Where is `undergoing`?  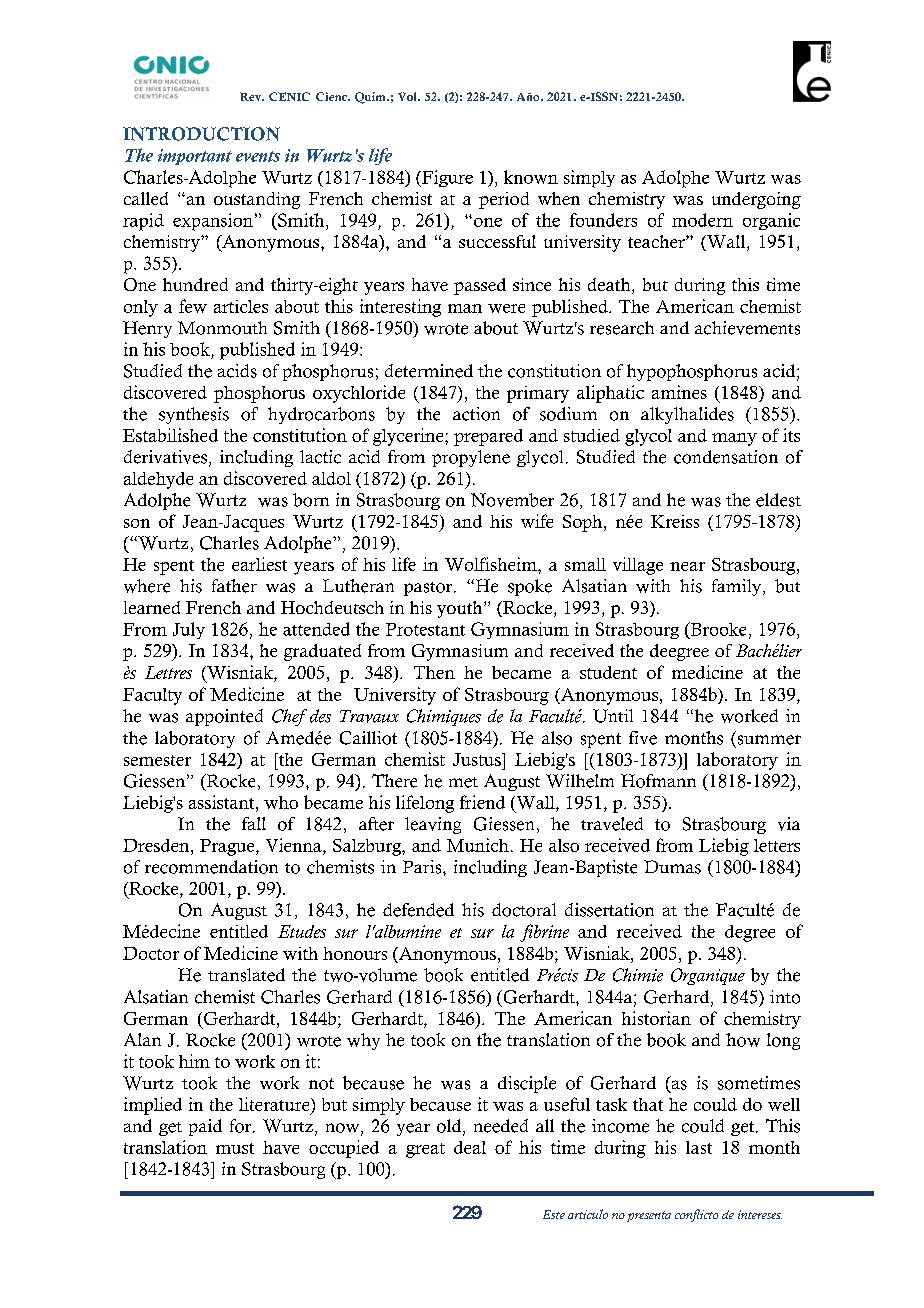
undergoing is located at coordinates (756, 200).
